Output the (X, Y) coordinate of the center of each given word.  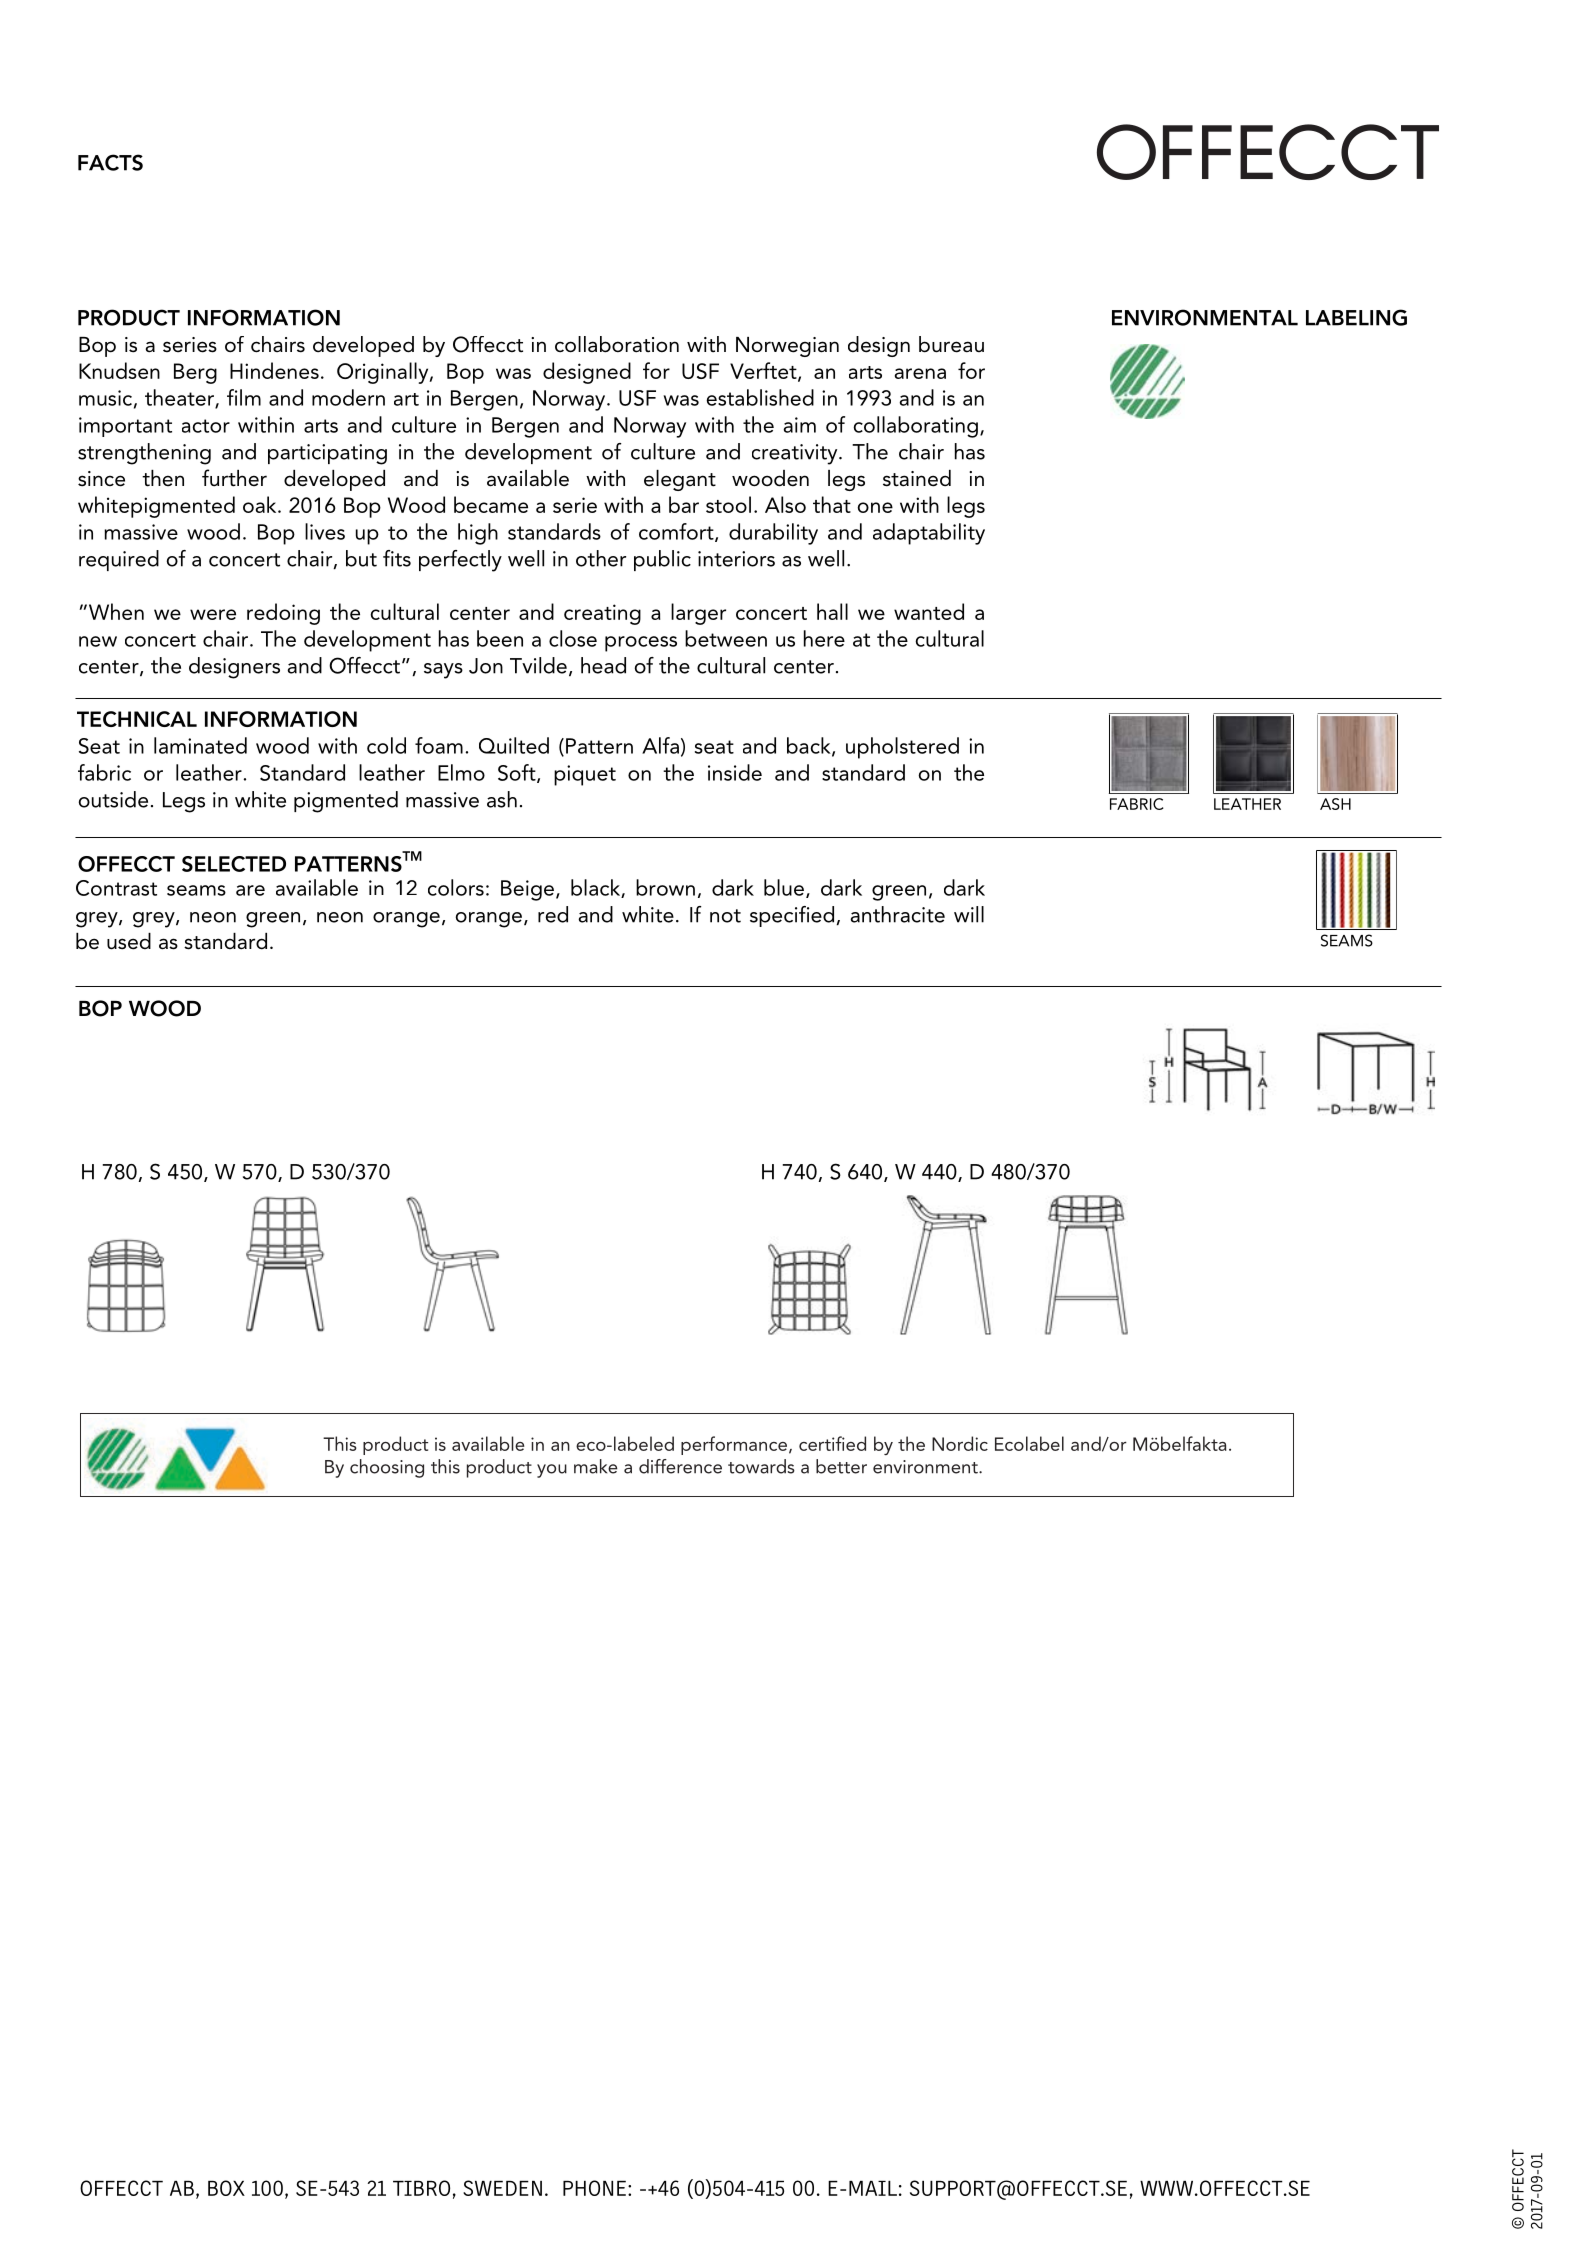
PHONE (594, 2188)
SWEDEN (502, 2188)
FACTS (110, 162)
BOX (226, 2188)
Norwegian (787, 347)
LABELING (1356, 317)
